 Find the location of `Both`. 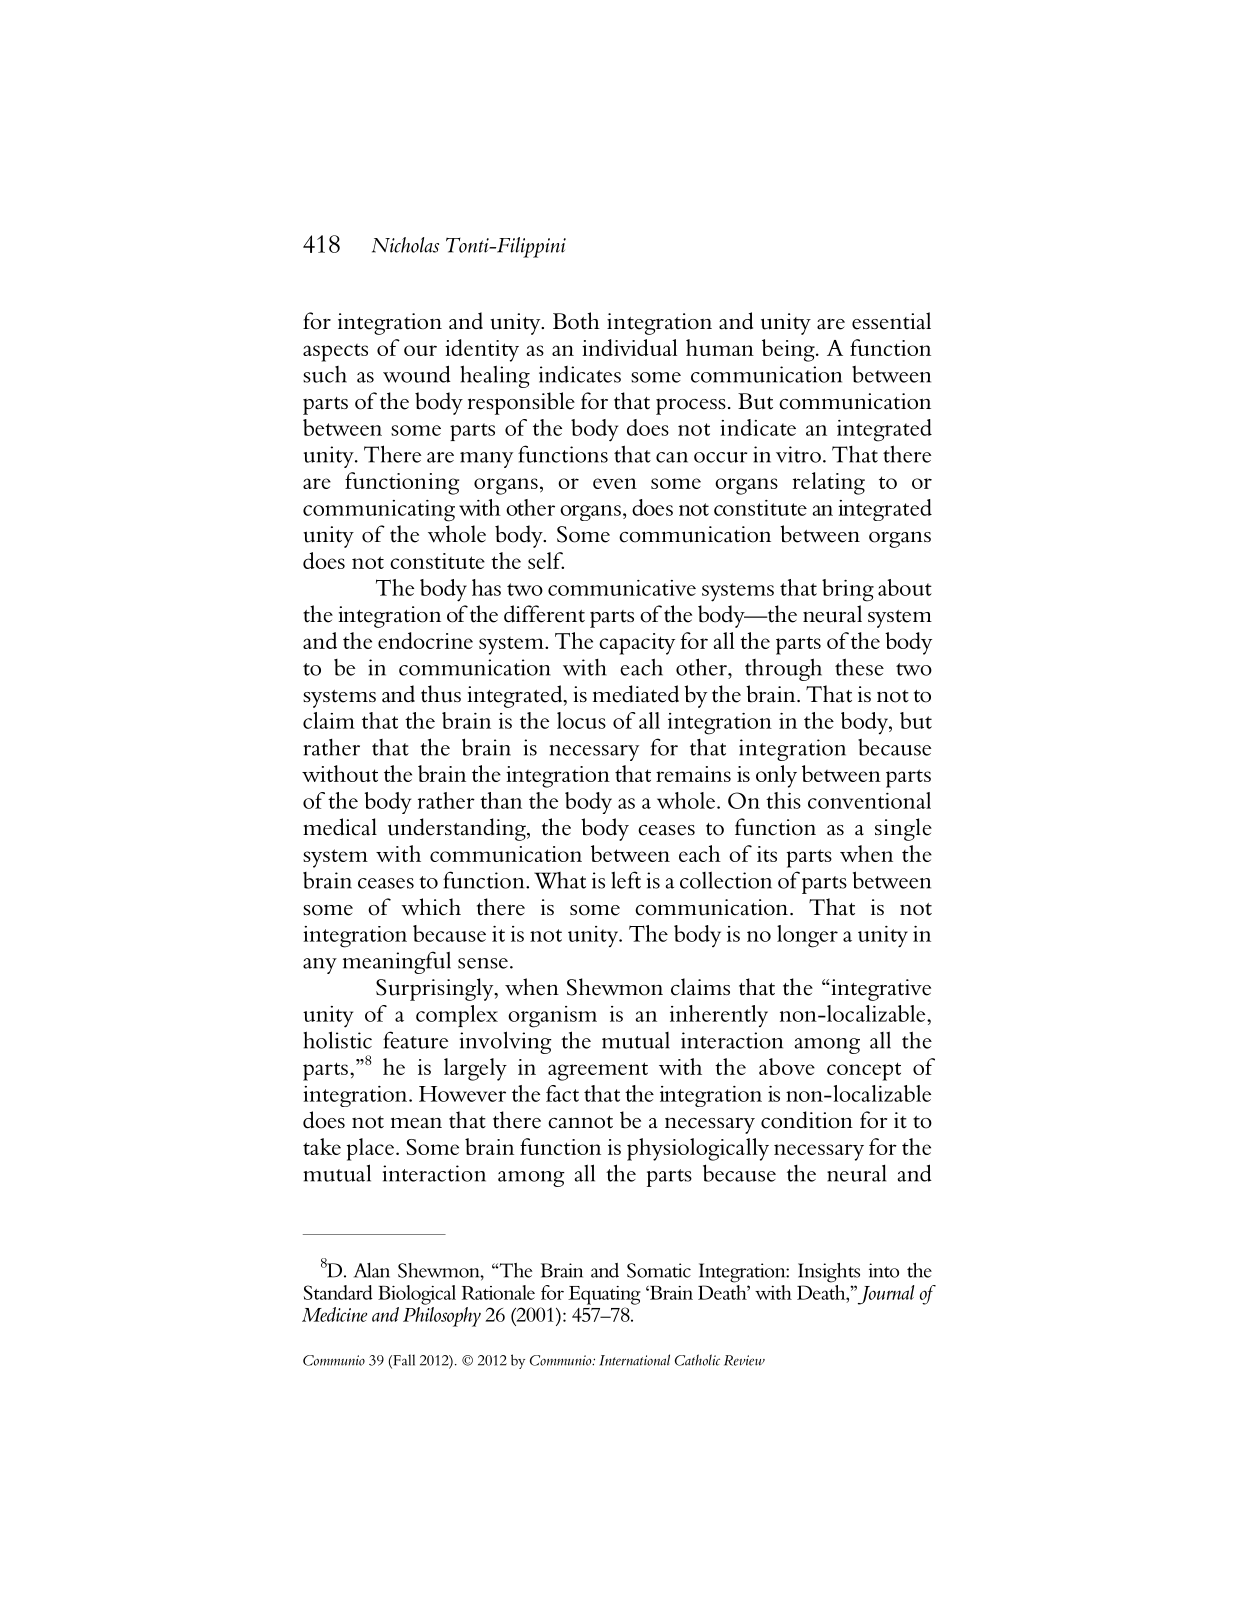

Both is located at coordinates (576, 321).
